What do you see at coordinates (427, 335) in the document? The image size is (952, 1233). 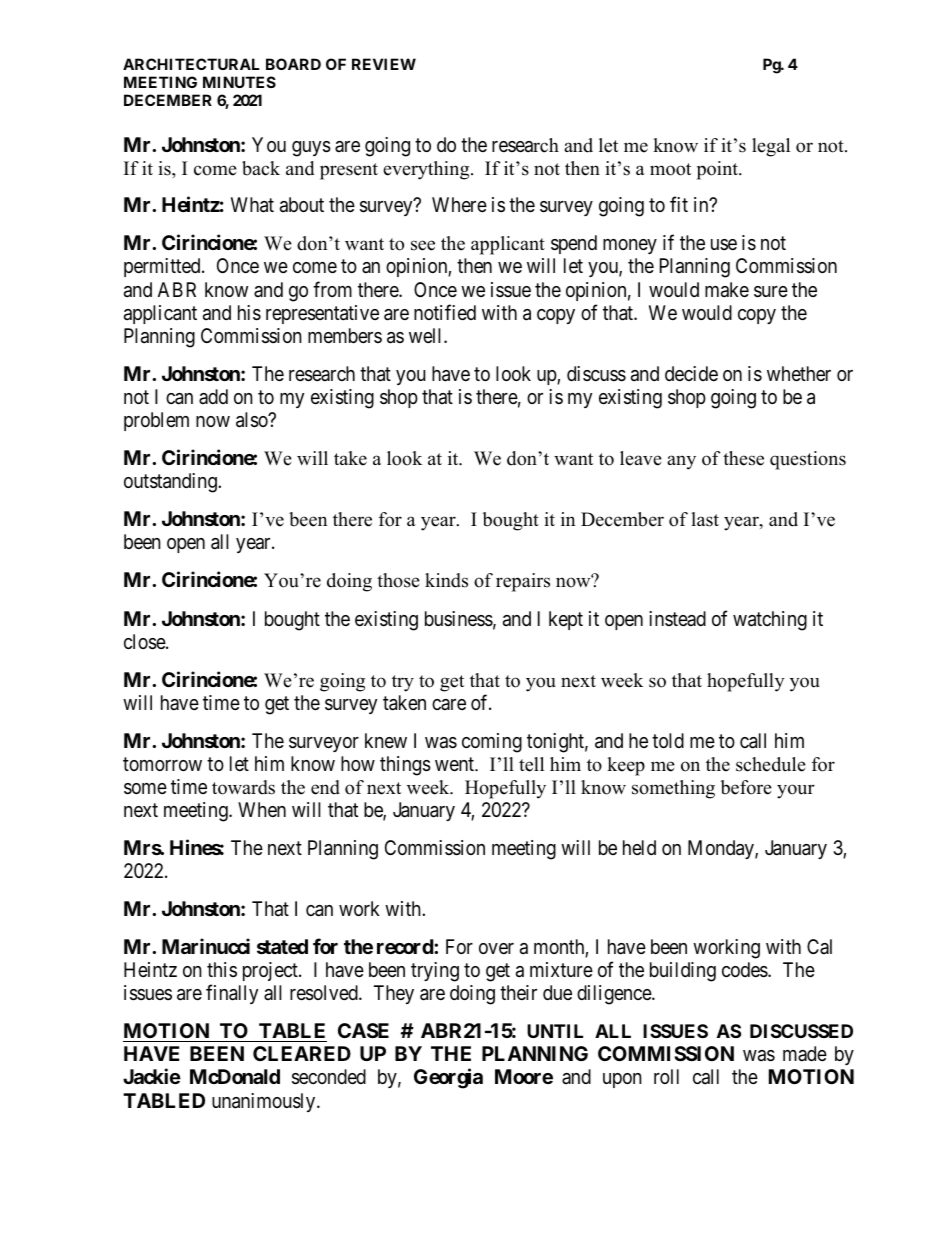 I see `well` at bounding box center [427, 335].
